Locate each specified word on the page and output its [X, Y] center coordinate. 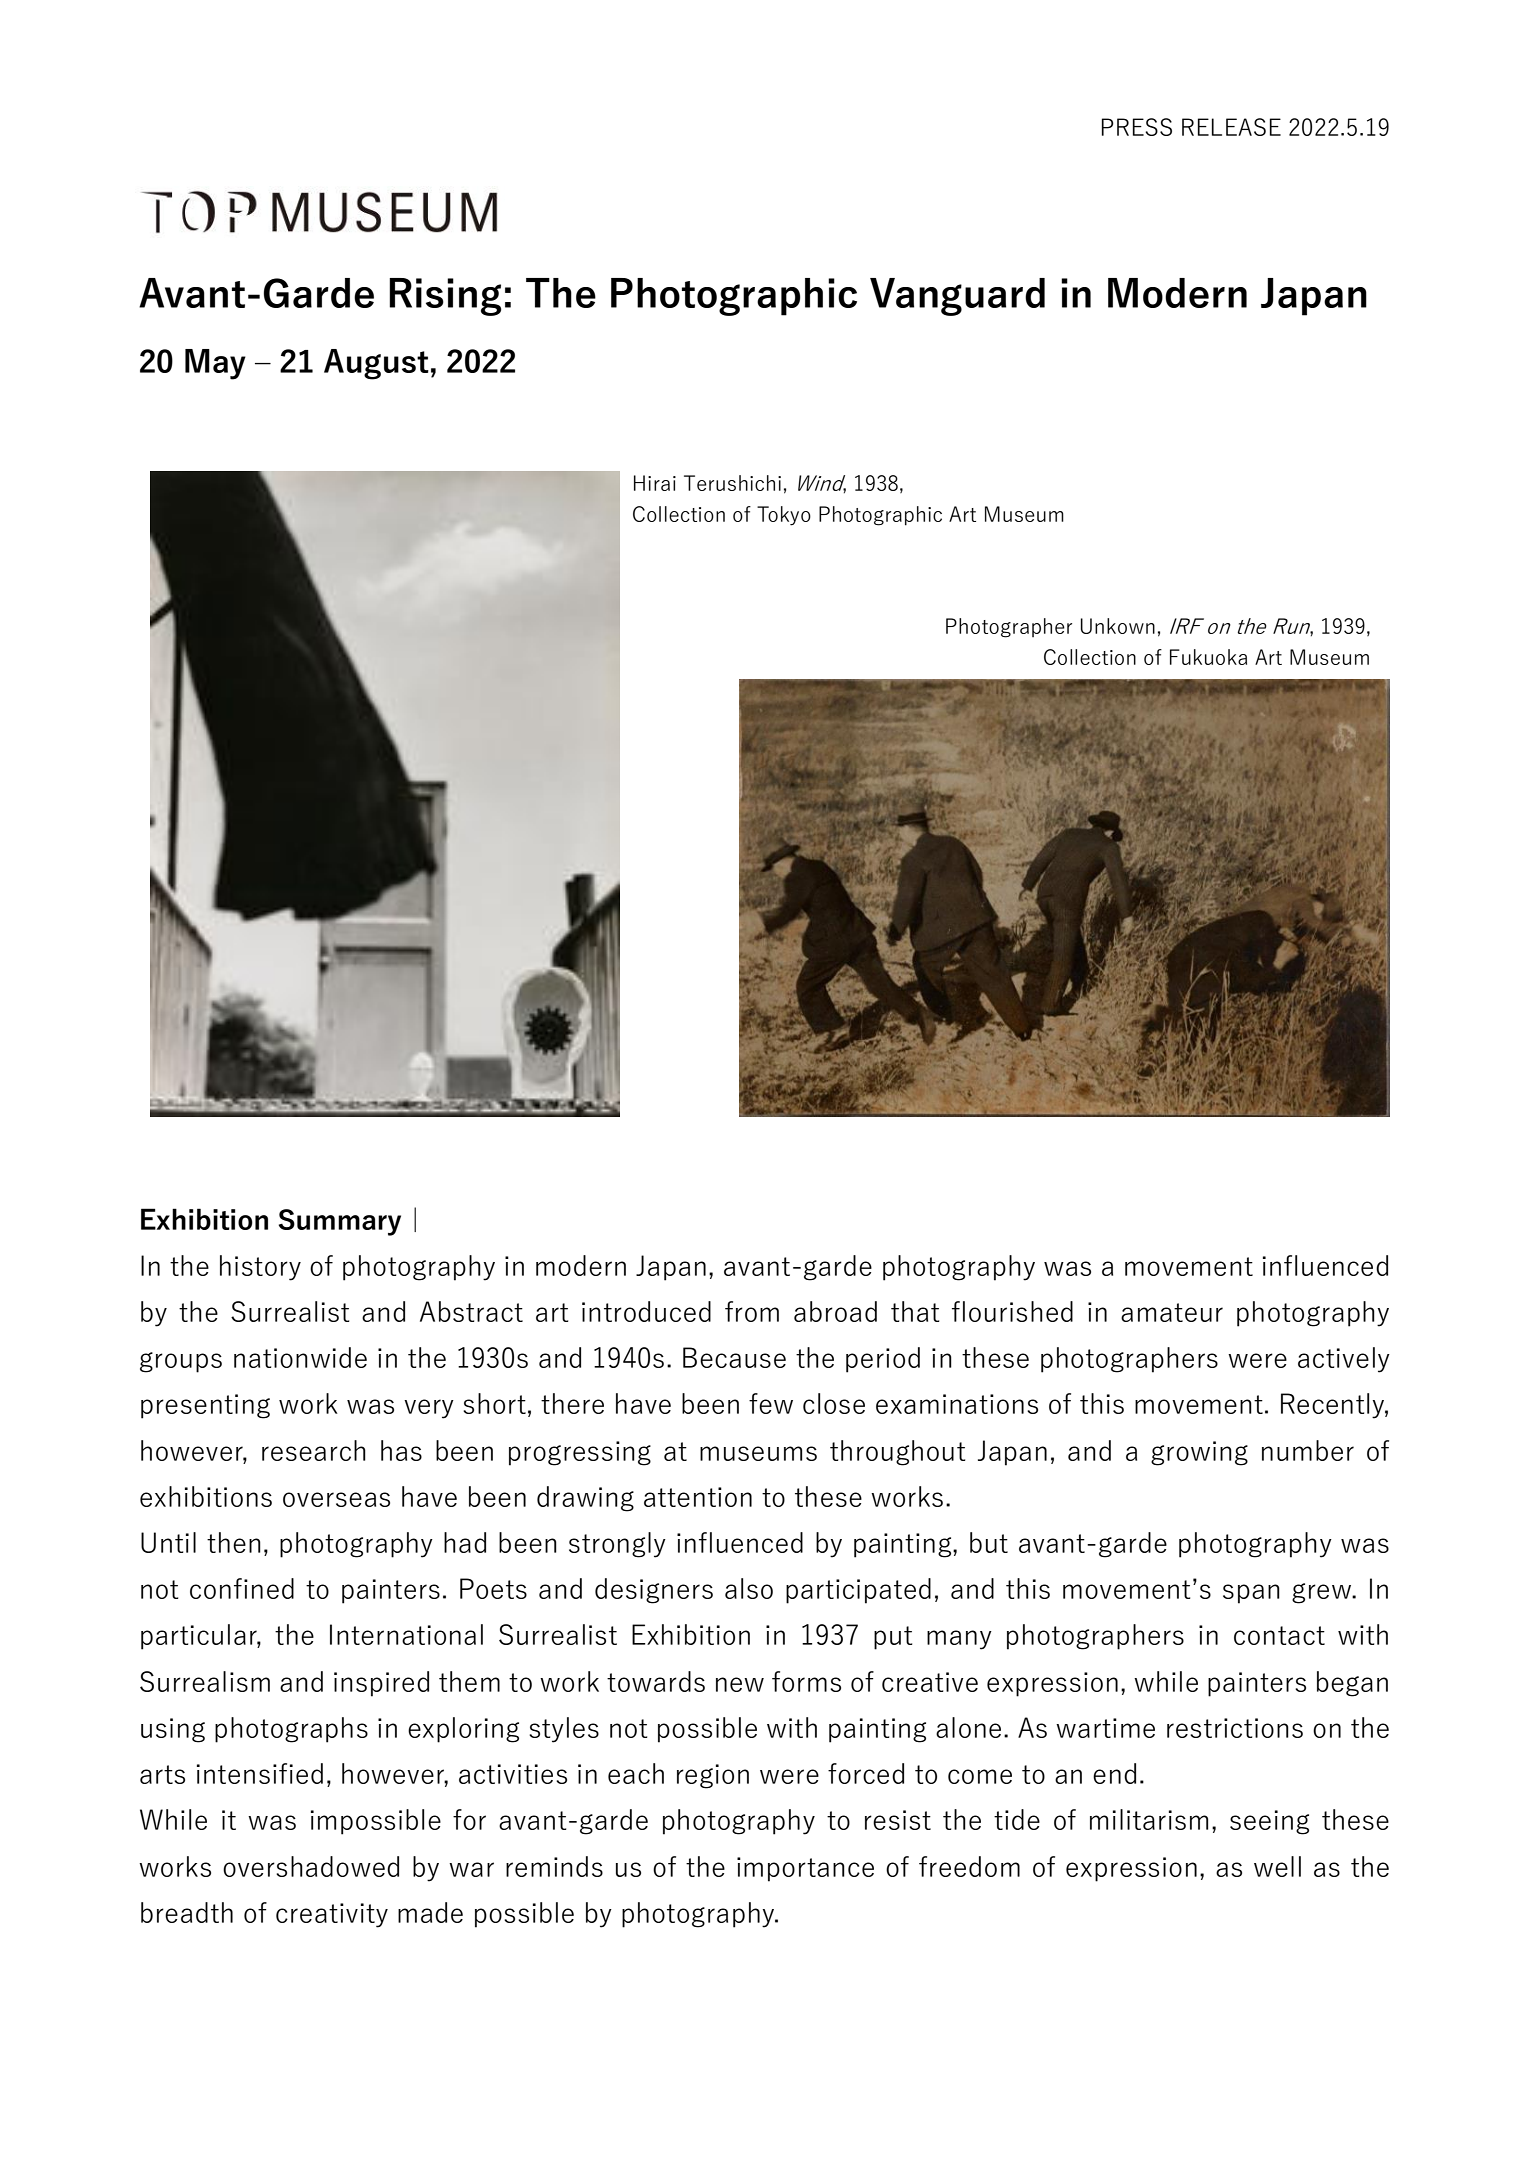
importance [805, 1869]
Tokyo [784, 516]
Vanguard [957, 297]
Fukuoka [1208, 657]
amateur [1172, 1312]
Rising [445, 297]
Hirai [655, 483]
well [1277, 1866]
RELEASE [1231, 127]
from [752, 1311]
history [260, 1268]
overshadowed [311, 1866]
